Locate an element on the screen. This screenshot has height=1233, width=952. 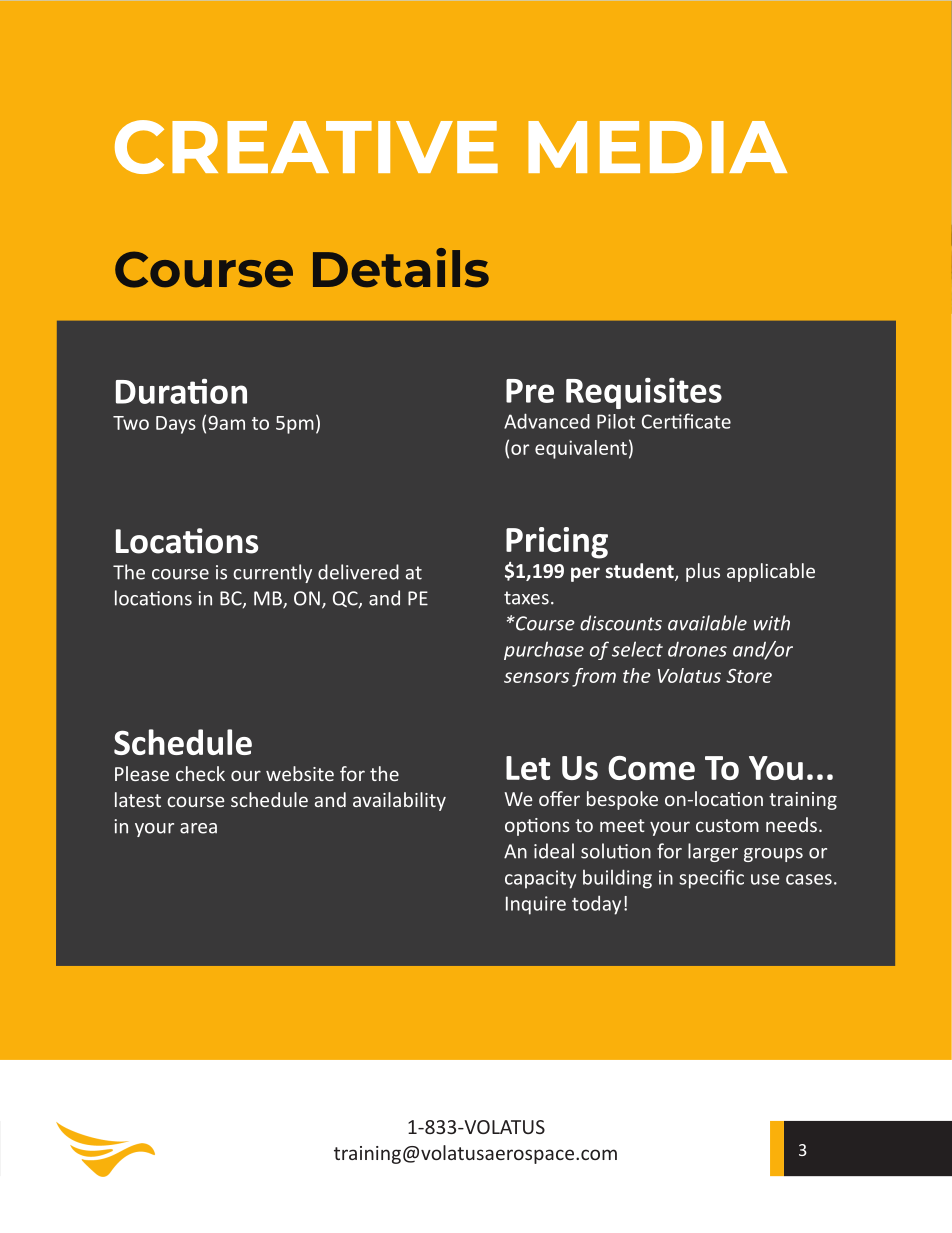
plus is located at coordinates (703, 572).
